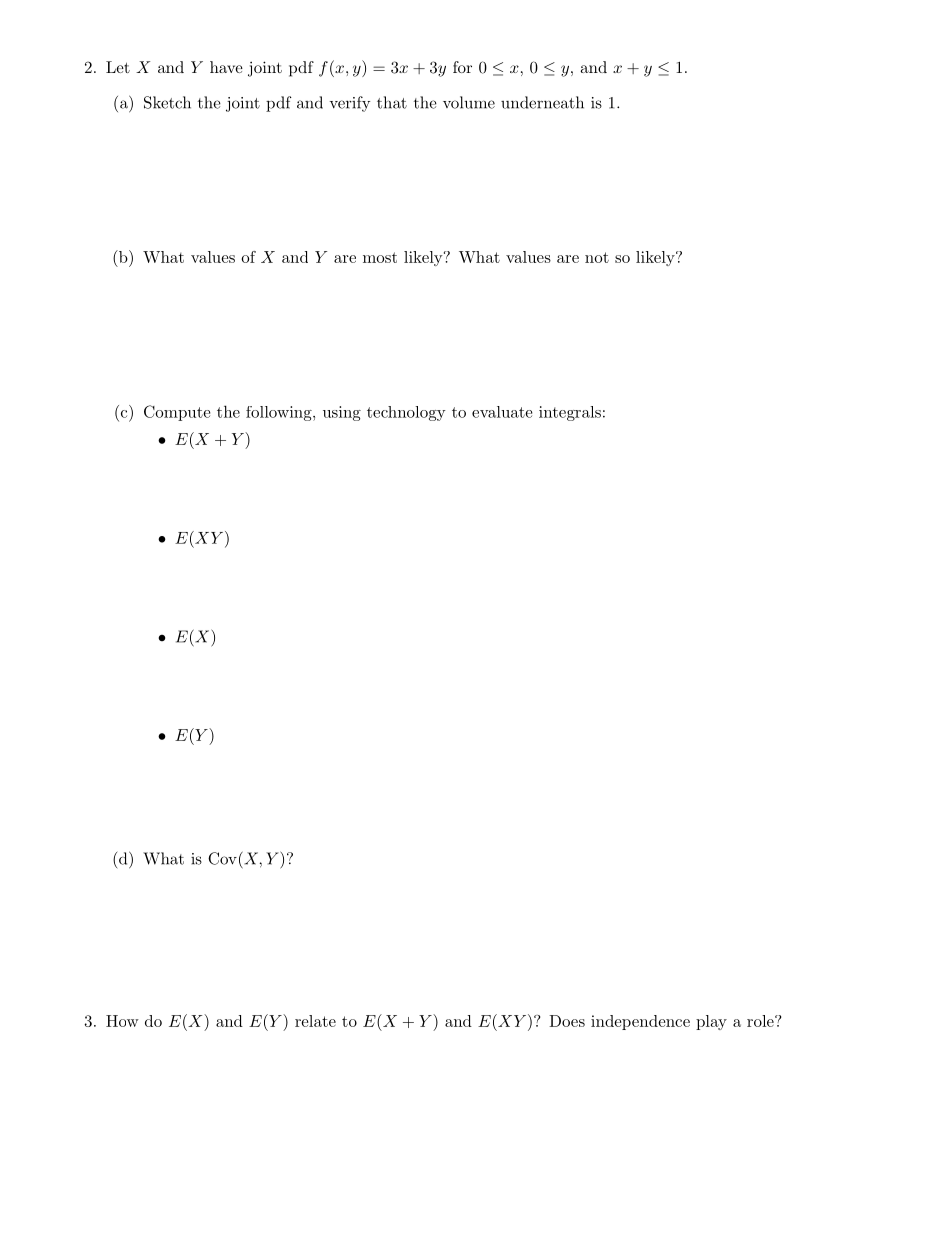 The height and width of the screenshot is (1233, 952). Describe the element at coordinates (226, 67) in the screenshot. I see `have` at that location.
